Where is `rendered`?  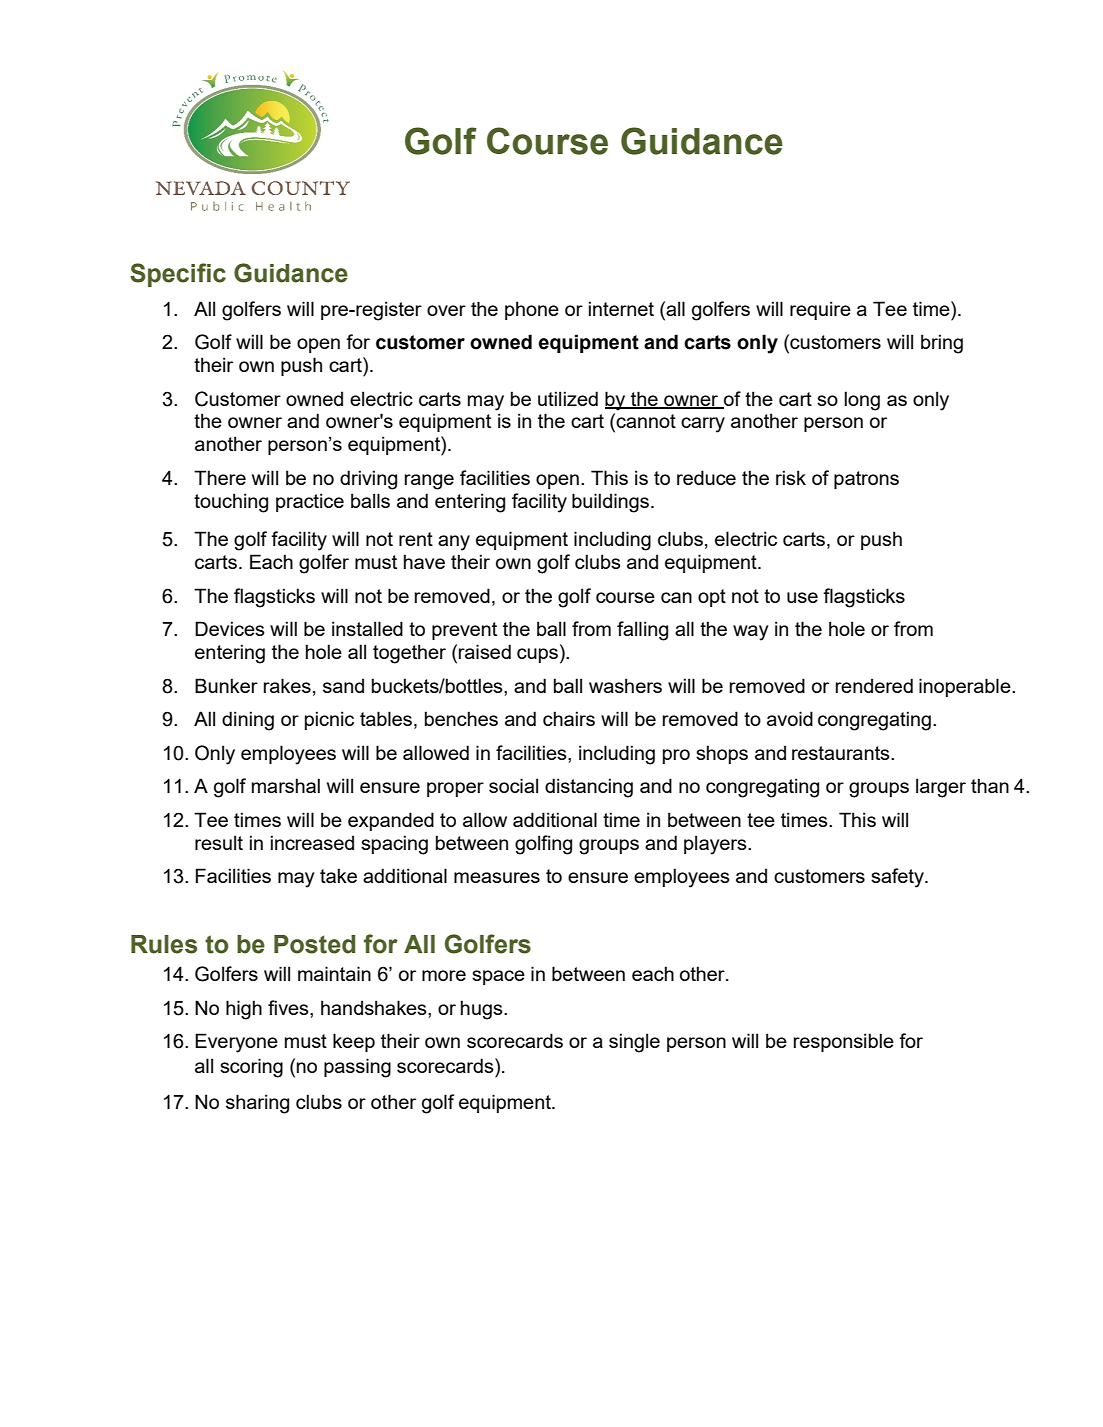
rendered is located at coordinates (874, 685).
